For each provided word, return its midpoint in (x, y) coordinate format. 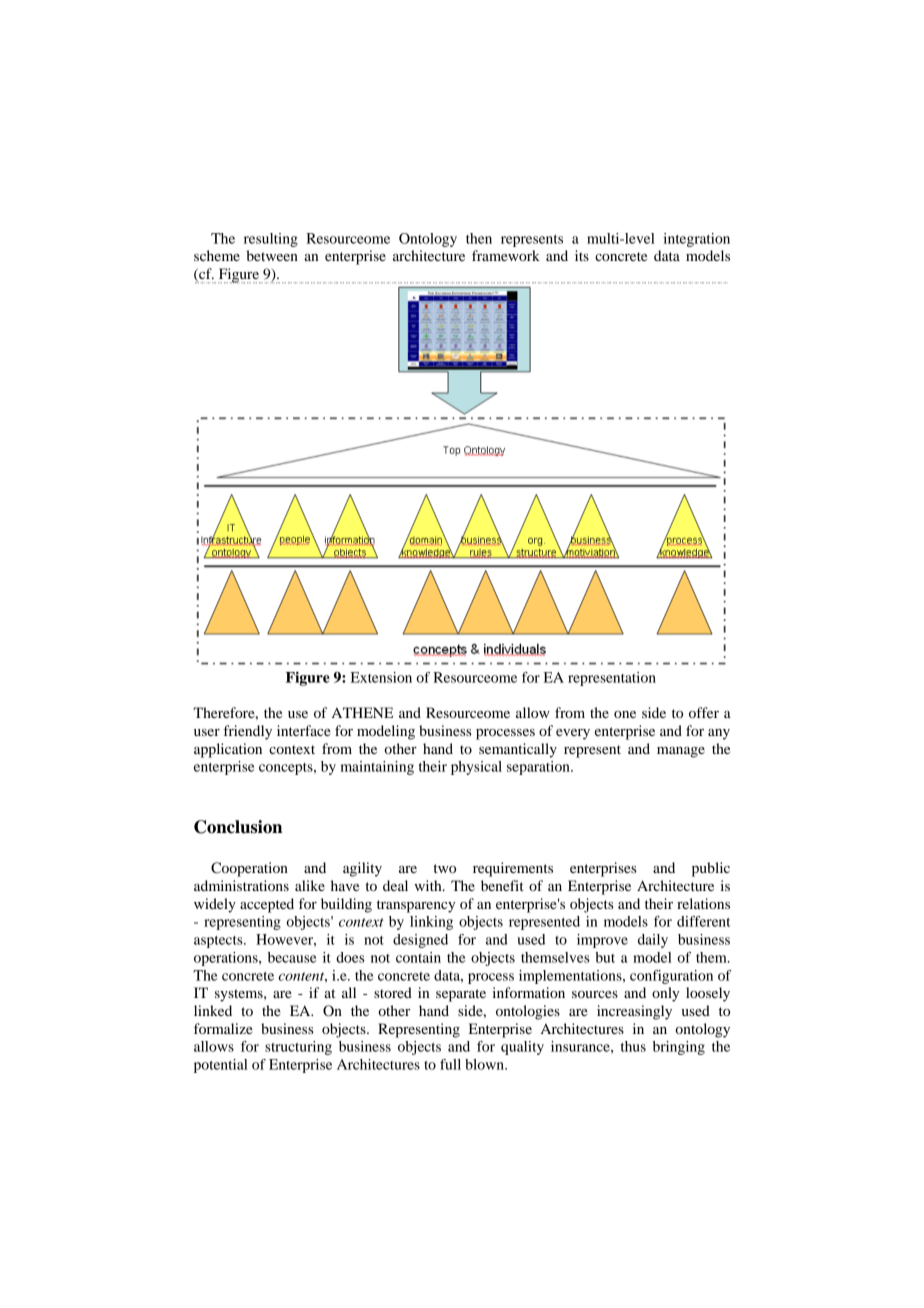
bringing (679, 1048)
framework (506, 255)
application (228, 750)
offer (704, 712)
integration (696, 240)
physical (476, 768)
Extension (381, 677)
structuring (298, 1048)
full (450, 1064)
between (272, 255)
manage (681, 752)
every (573, 734)
